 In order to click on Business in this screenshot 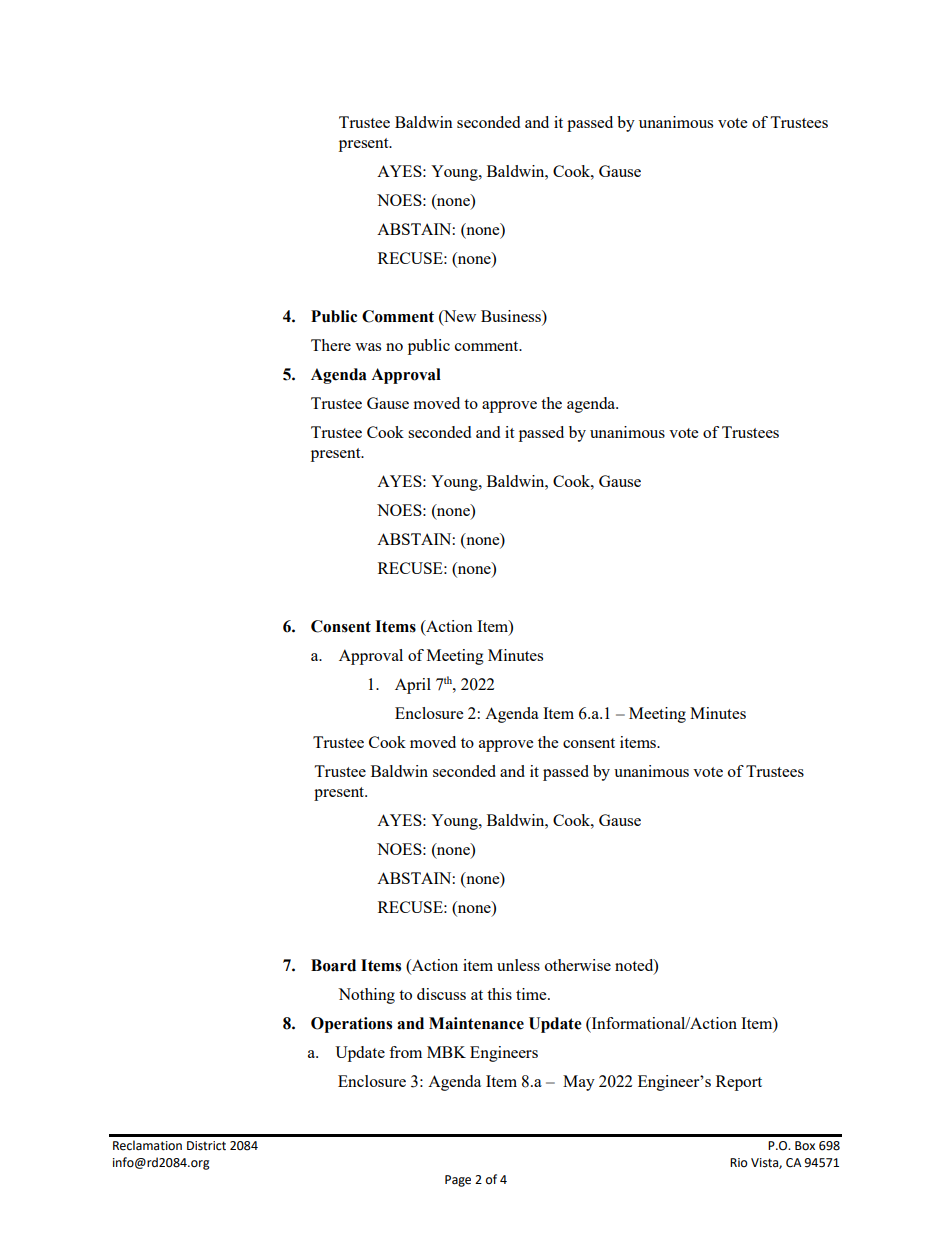, I will do `click(512, 317)`.
